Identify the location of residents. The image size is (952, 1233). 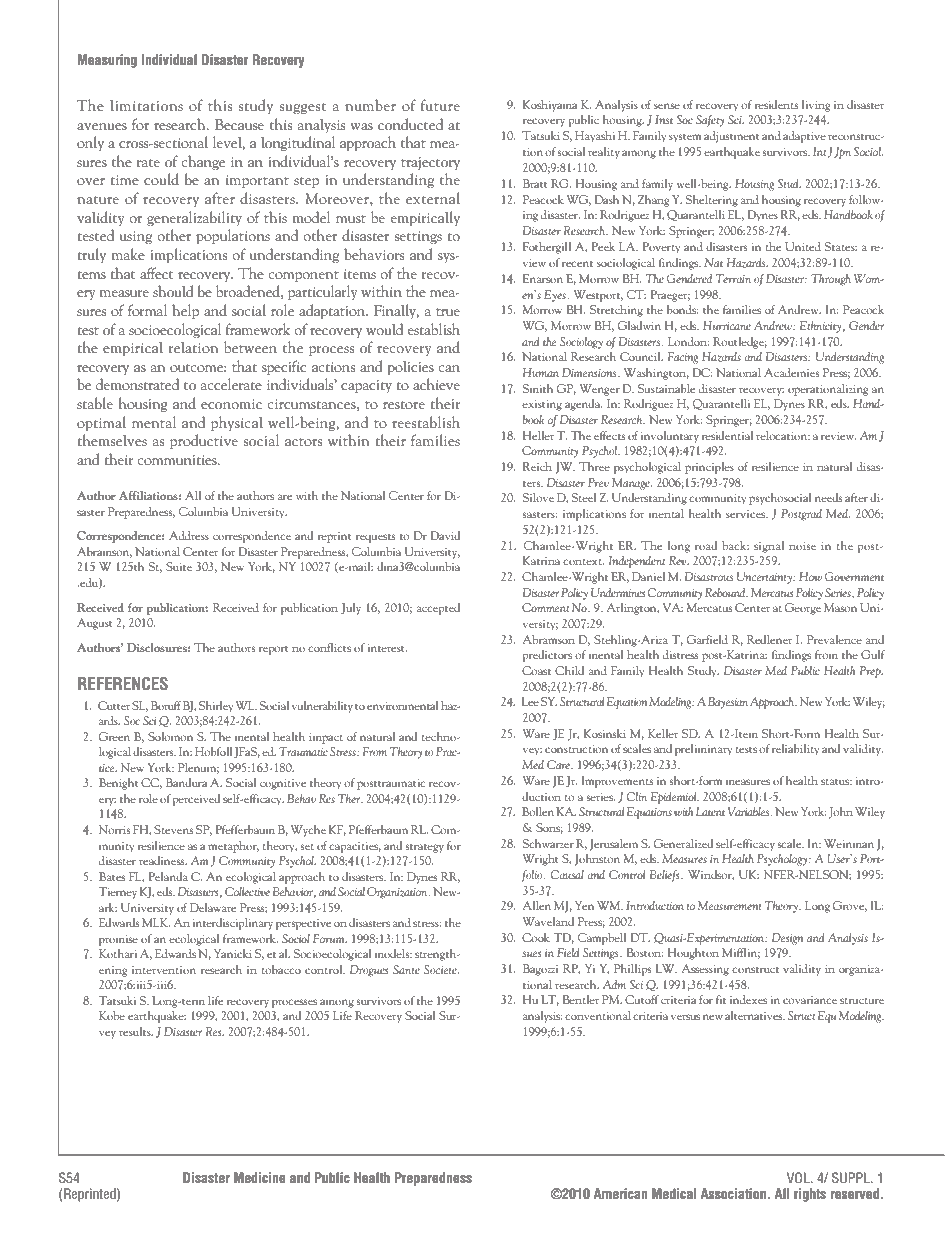
(776, 104).
